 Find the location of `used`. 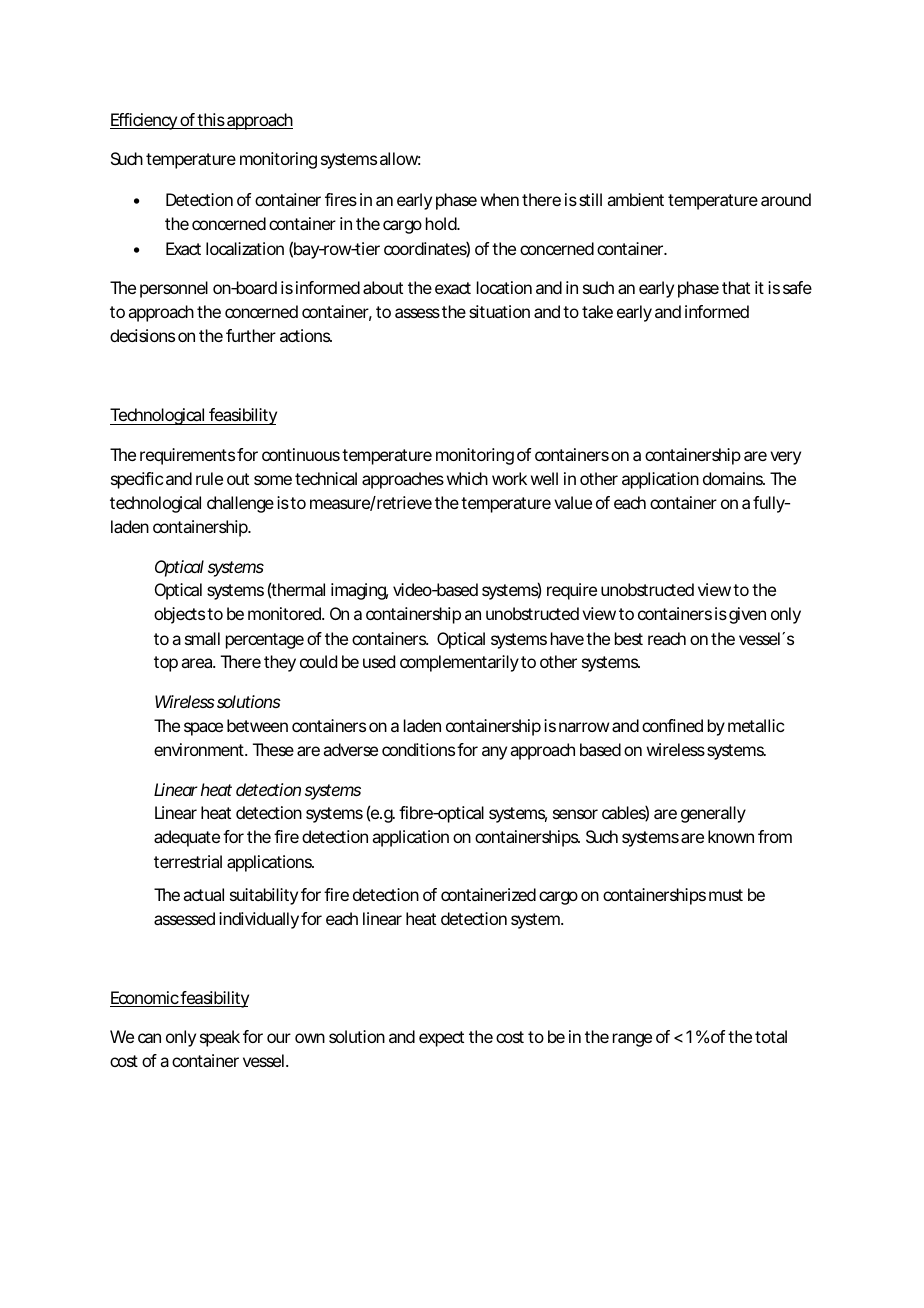

used is located at coordinates (379, 661).
